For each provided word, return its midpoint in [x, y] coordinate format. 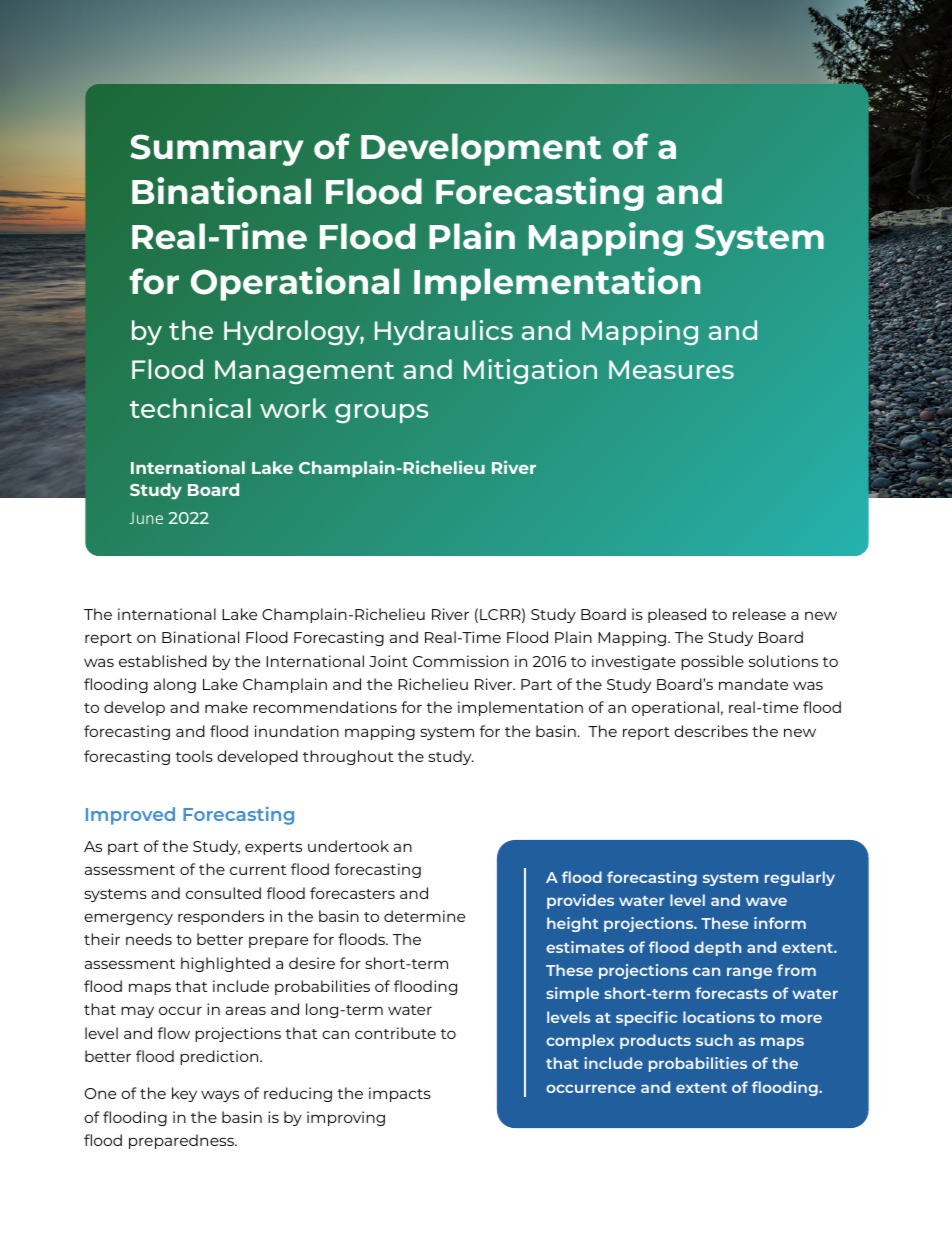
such [714, 1040]
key [184, 1094]
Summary [217, 150]
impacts [400, 1094]
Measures [671, 369]
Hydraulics [444, 332]
